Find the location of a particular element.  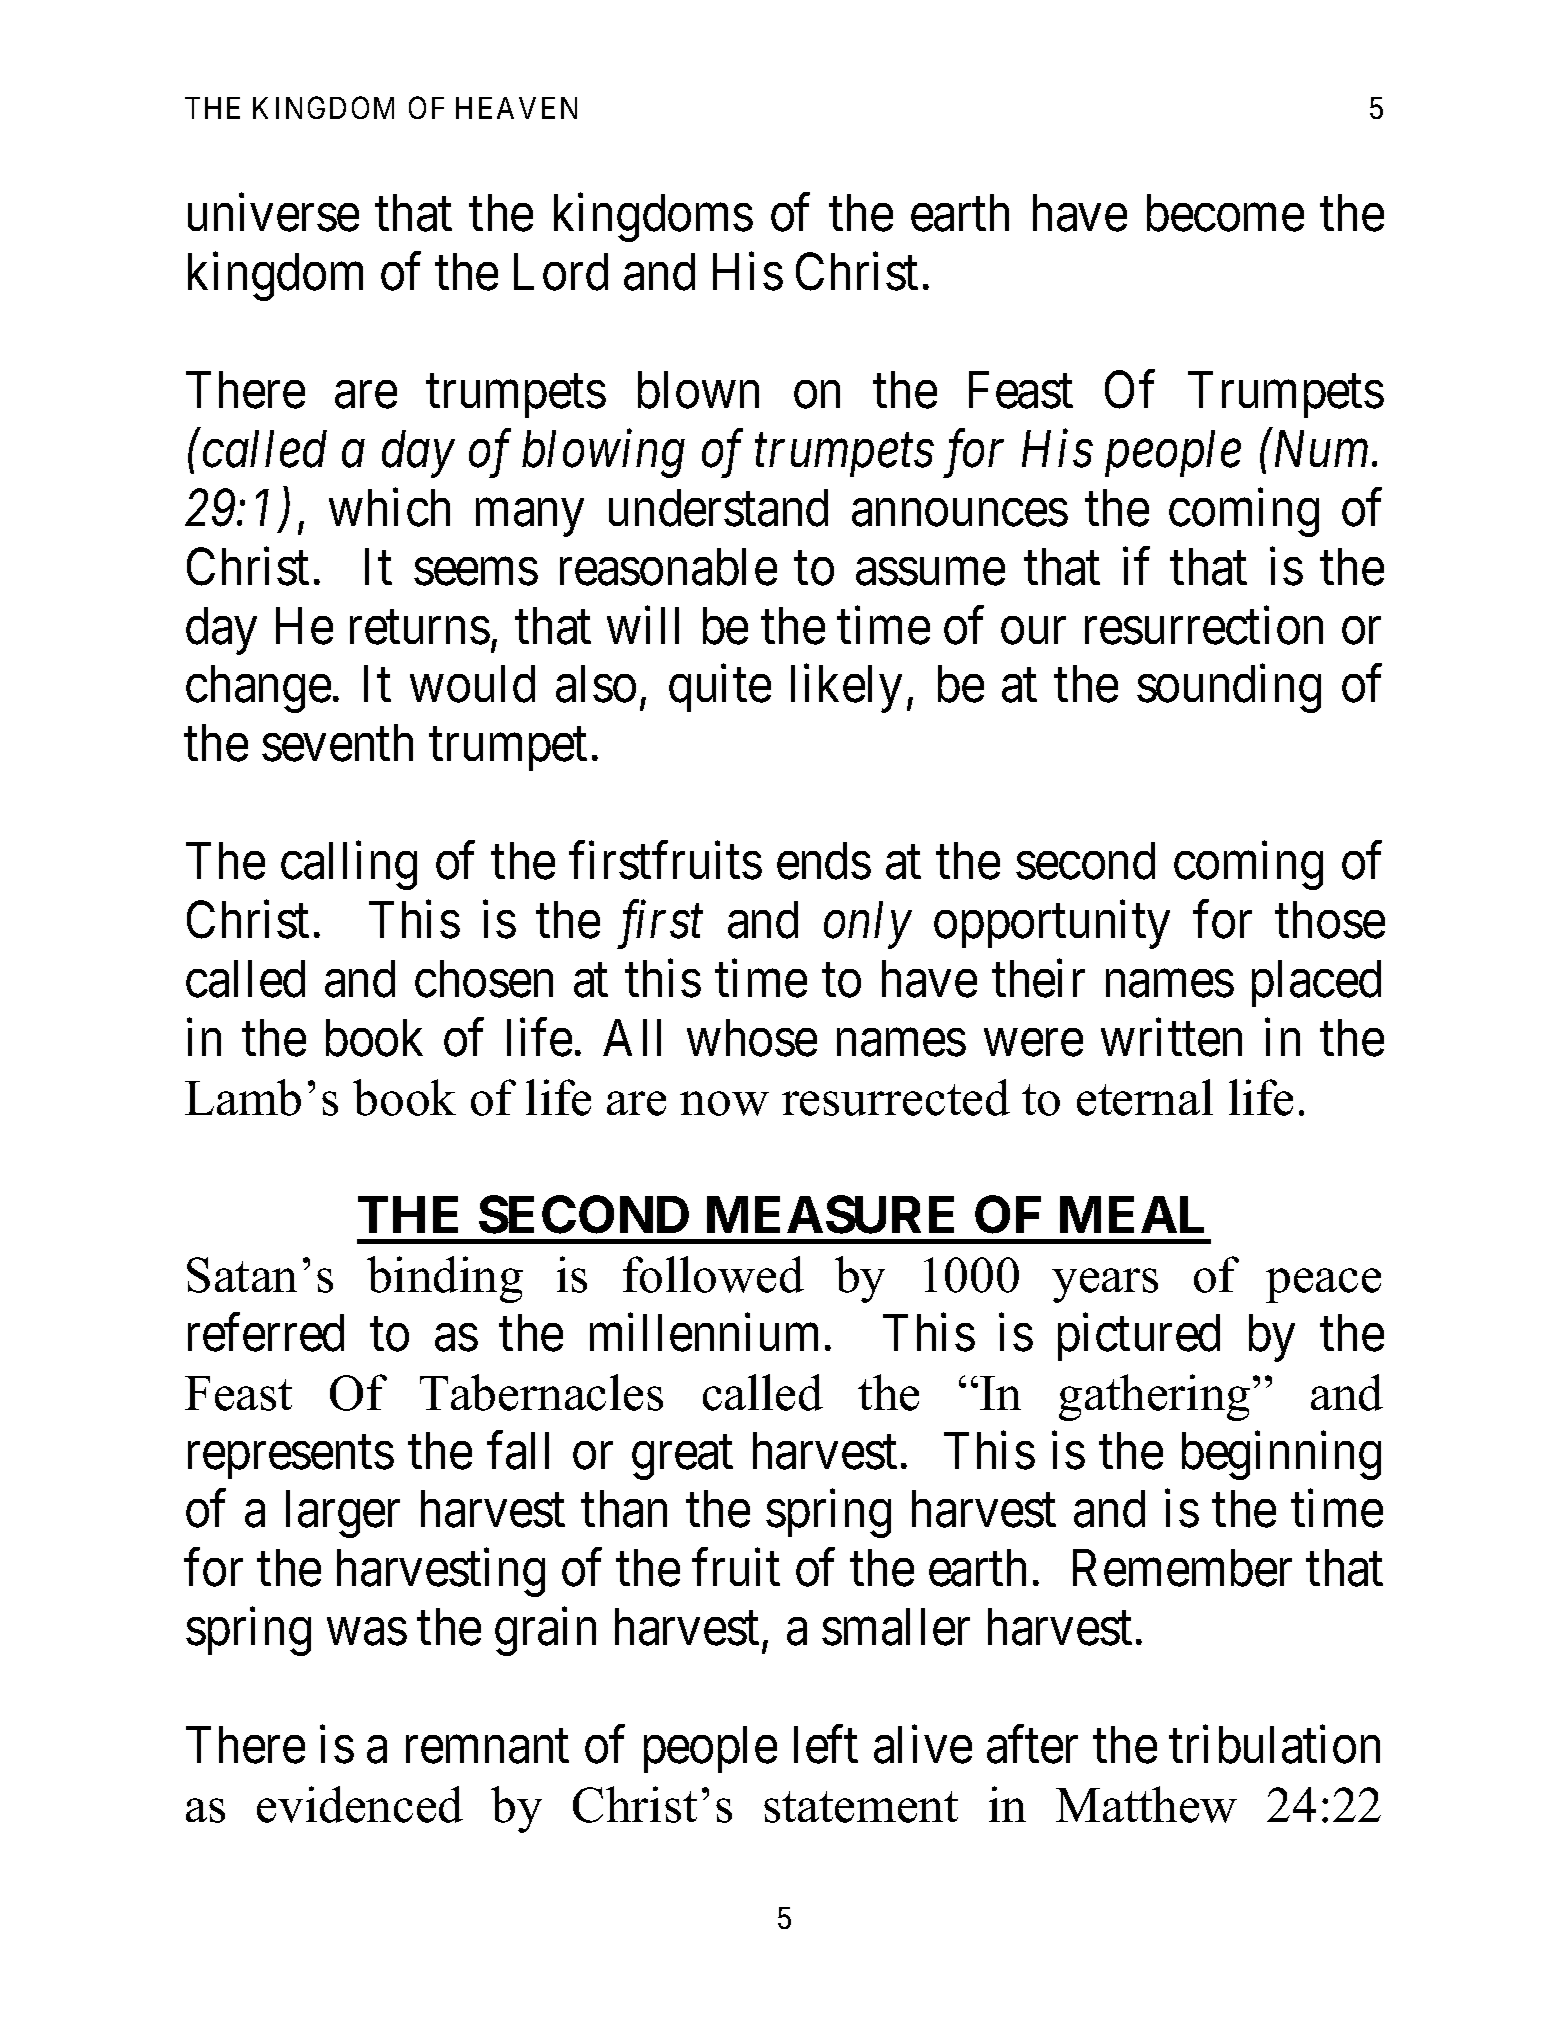

chosen is located at coordinates (484, 979).
